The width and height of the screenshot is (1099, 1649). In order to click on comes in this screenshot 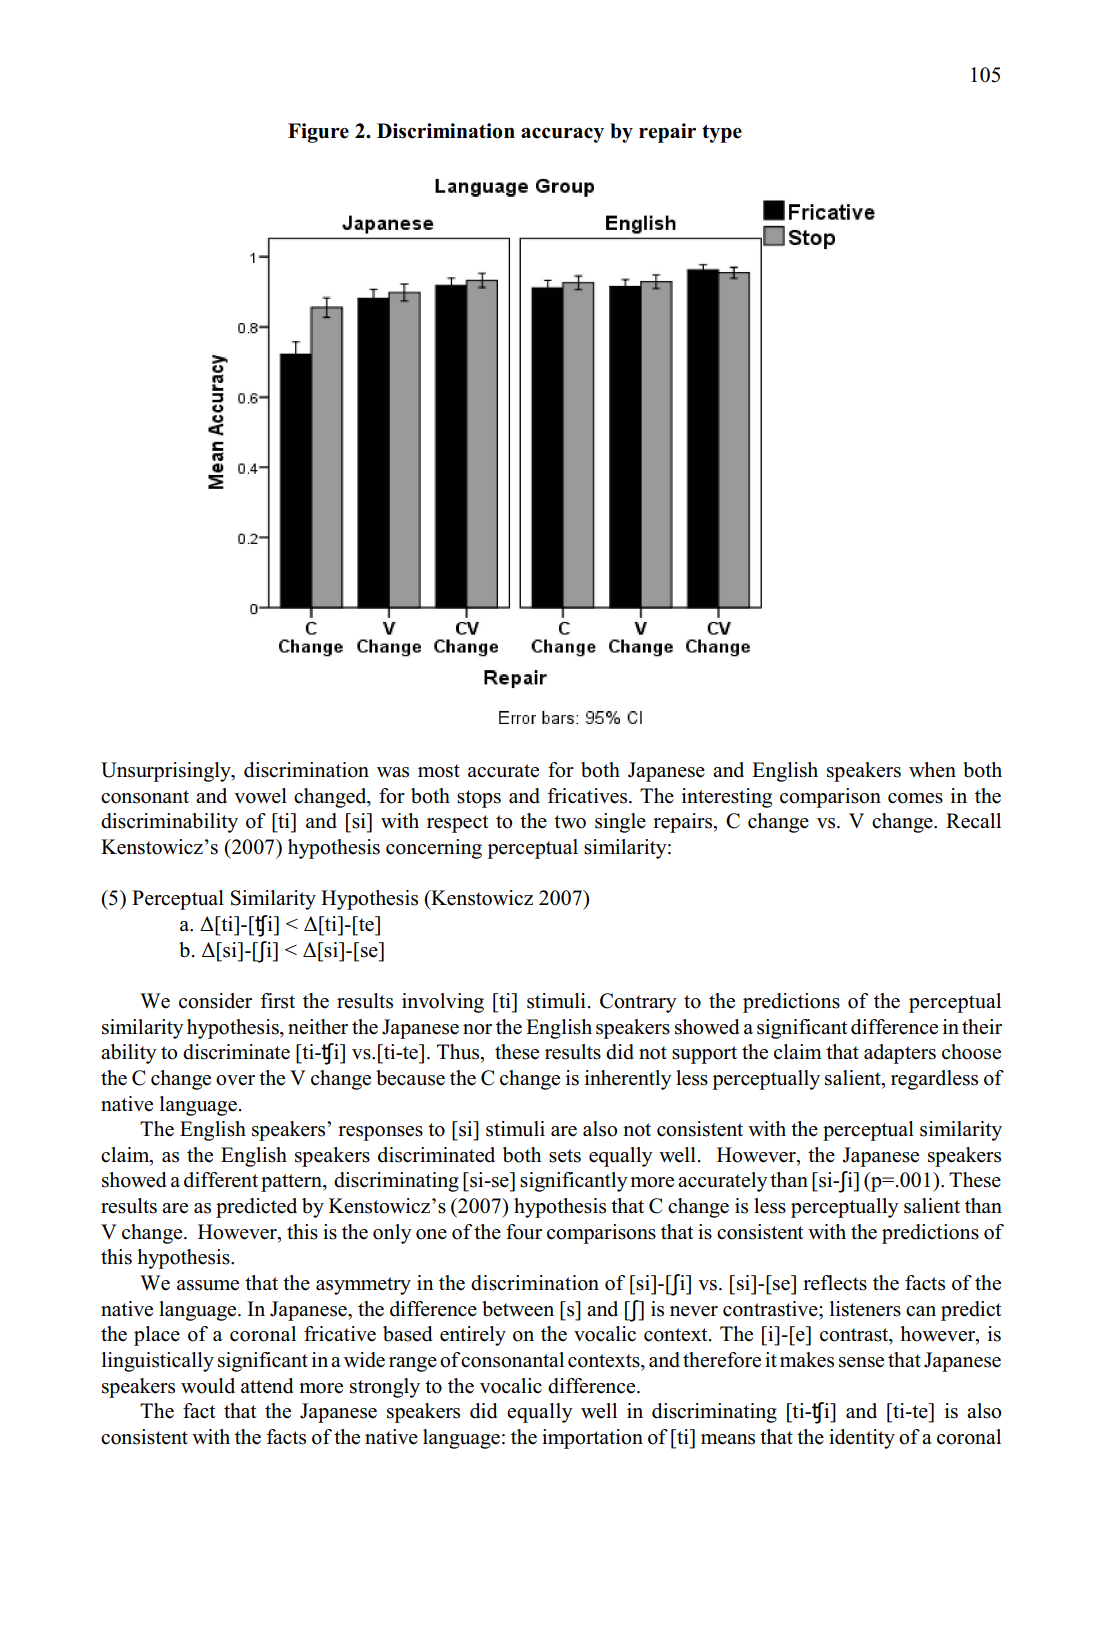, I will do `click(915, 798)`.
